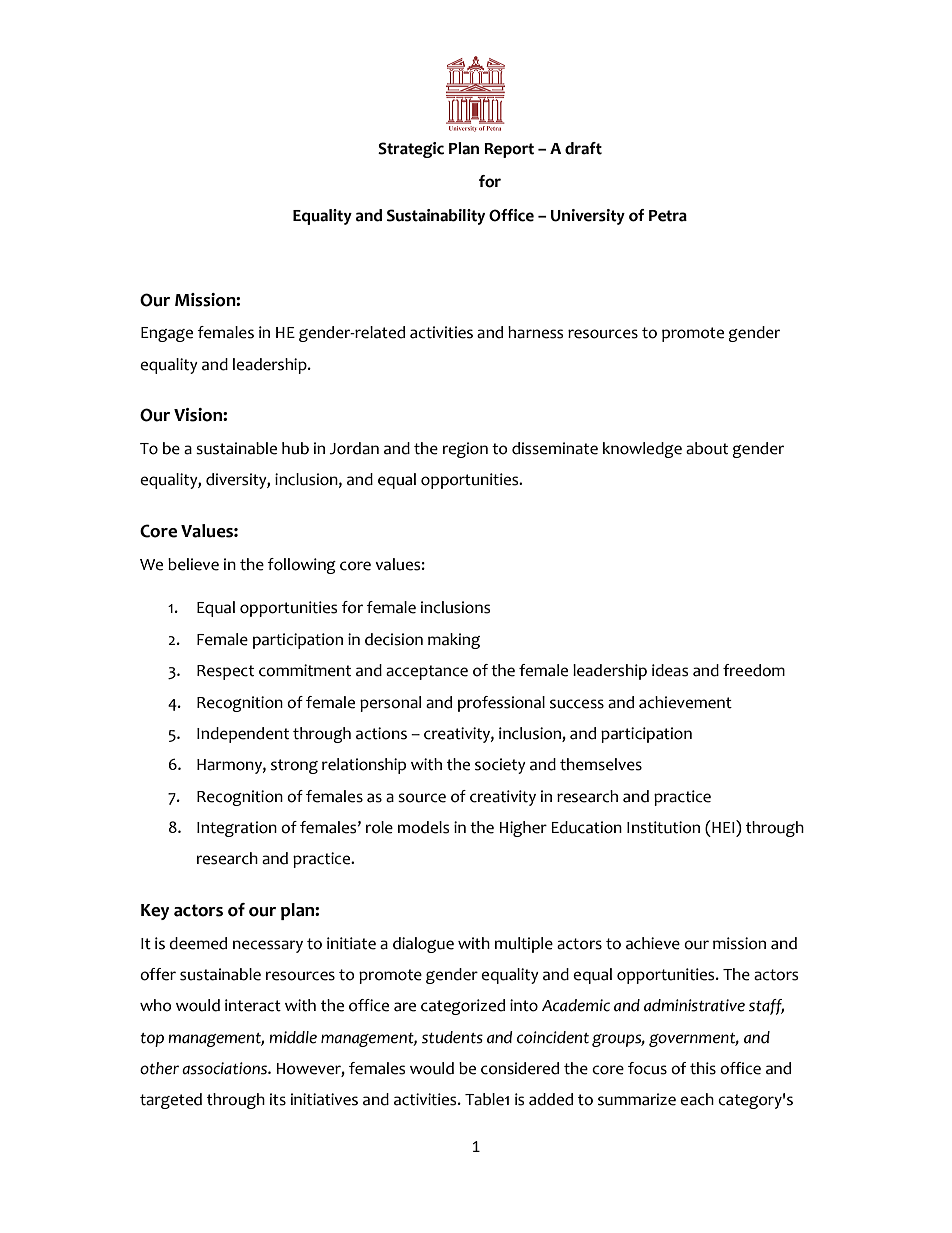  What do you see at coordinates (225, 672) in the document?
I see `Respect` at bounding box center [225, 672].
